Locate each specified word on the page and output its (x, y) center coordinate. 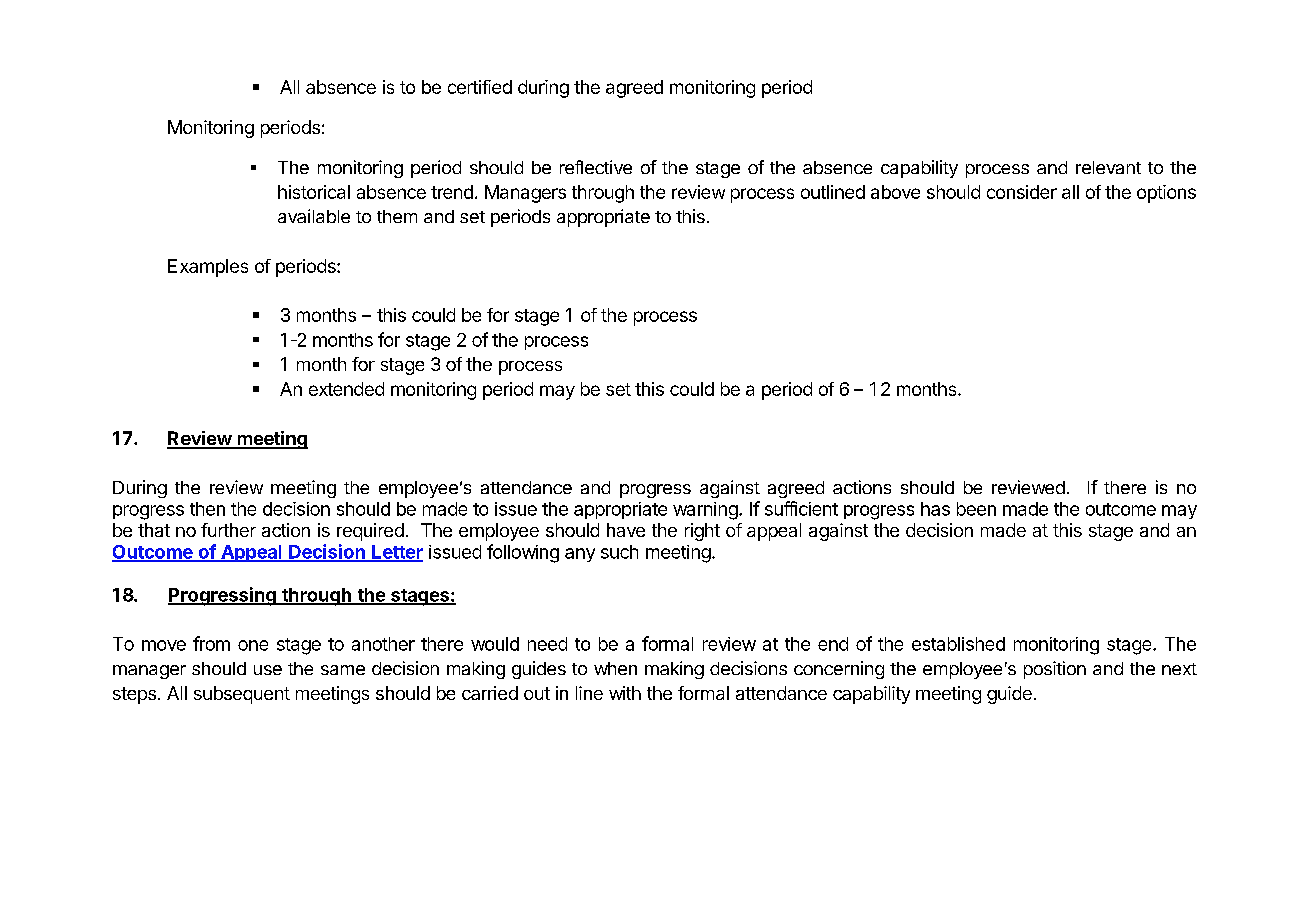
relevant (1108, 167)
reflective (596, 167)
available (314, 216)
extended (346, 389)
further (228, 530)
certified (480, 87)
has (935, 509)
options (1166, 194)
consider (1022, 192)
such (619, 552)
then (207, 509)
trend (452, 192)
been (976, 509)
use (268, 670)
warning (705, 511)
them (397, 216)
